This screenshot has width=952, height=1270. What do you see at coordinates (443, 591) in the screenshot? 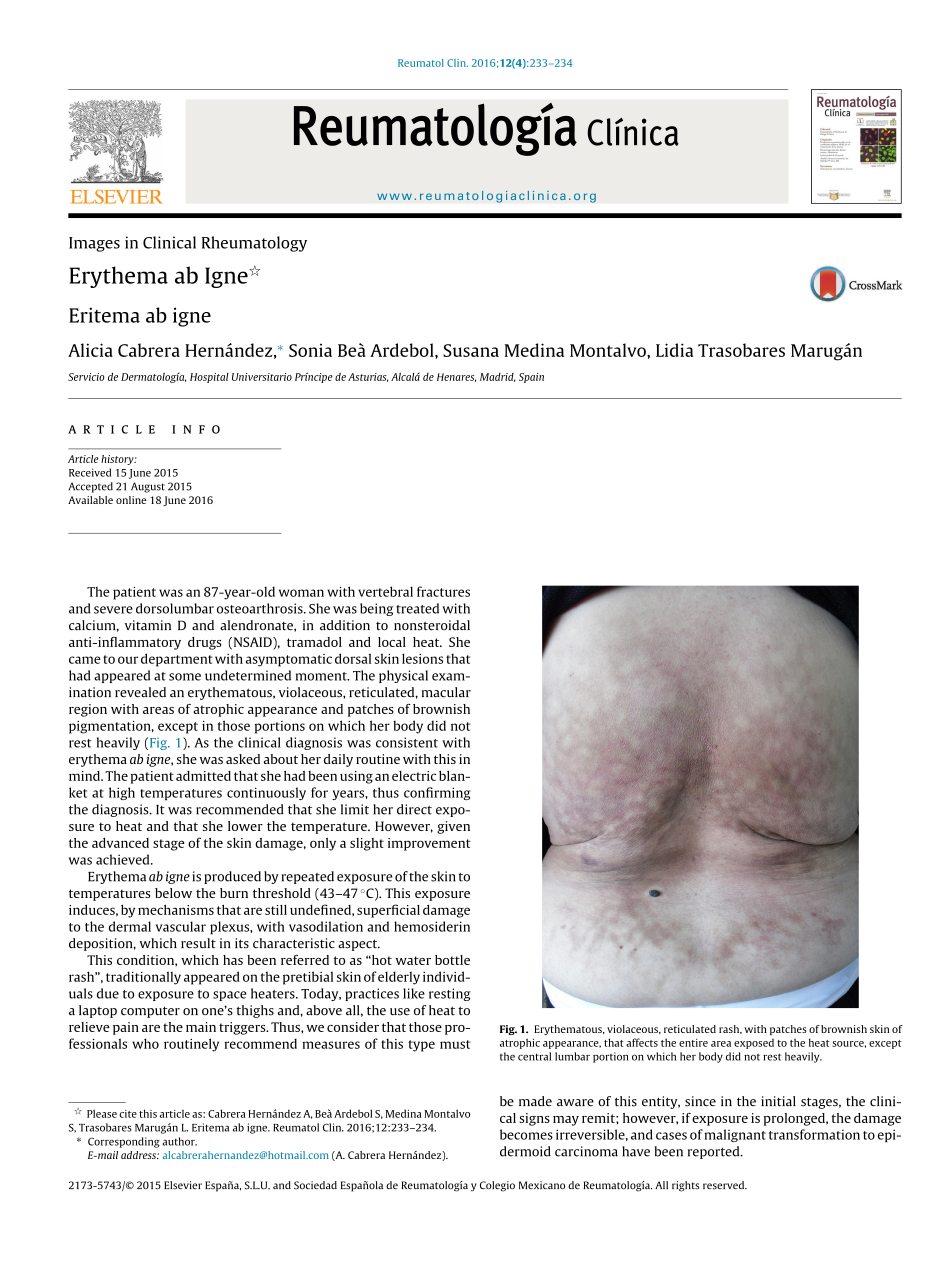
I see `fractures` at bounding box center [443, 591].
